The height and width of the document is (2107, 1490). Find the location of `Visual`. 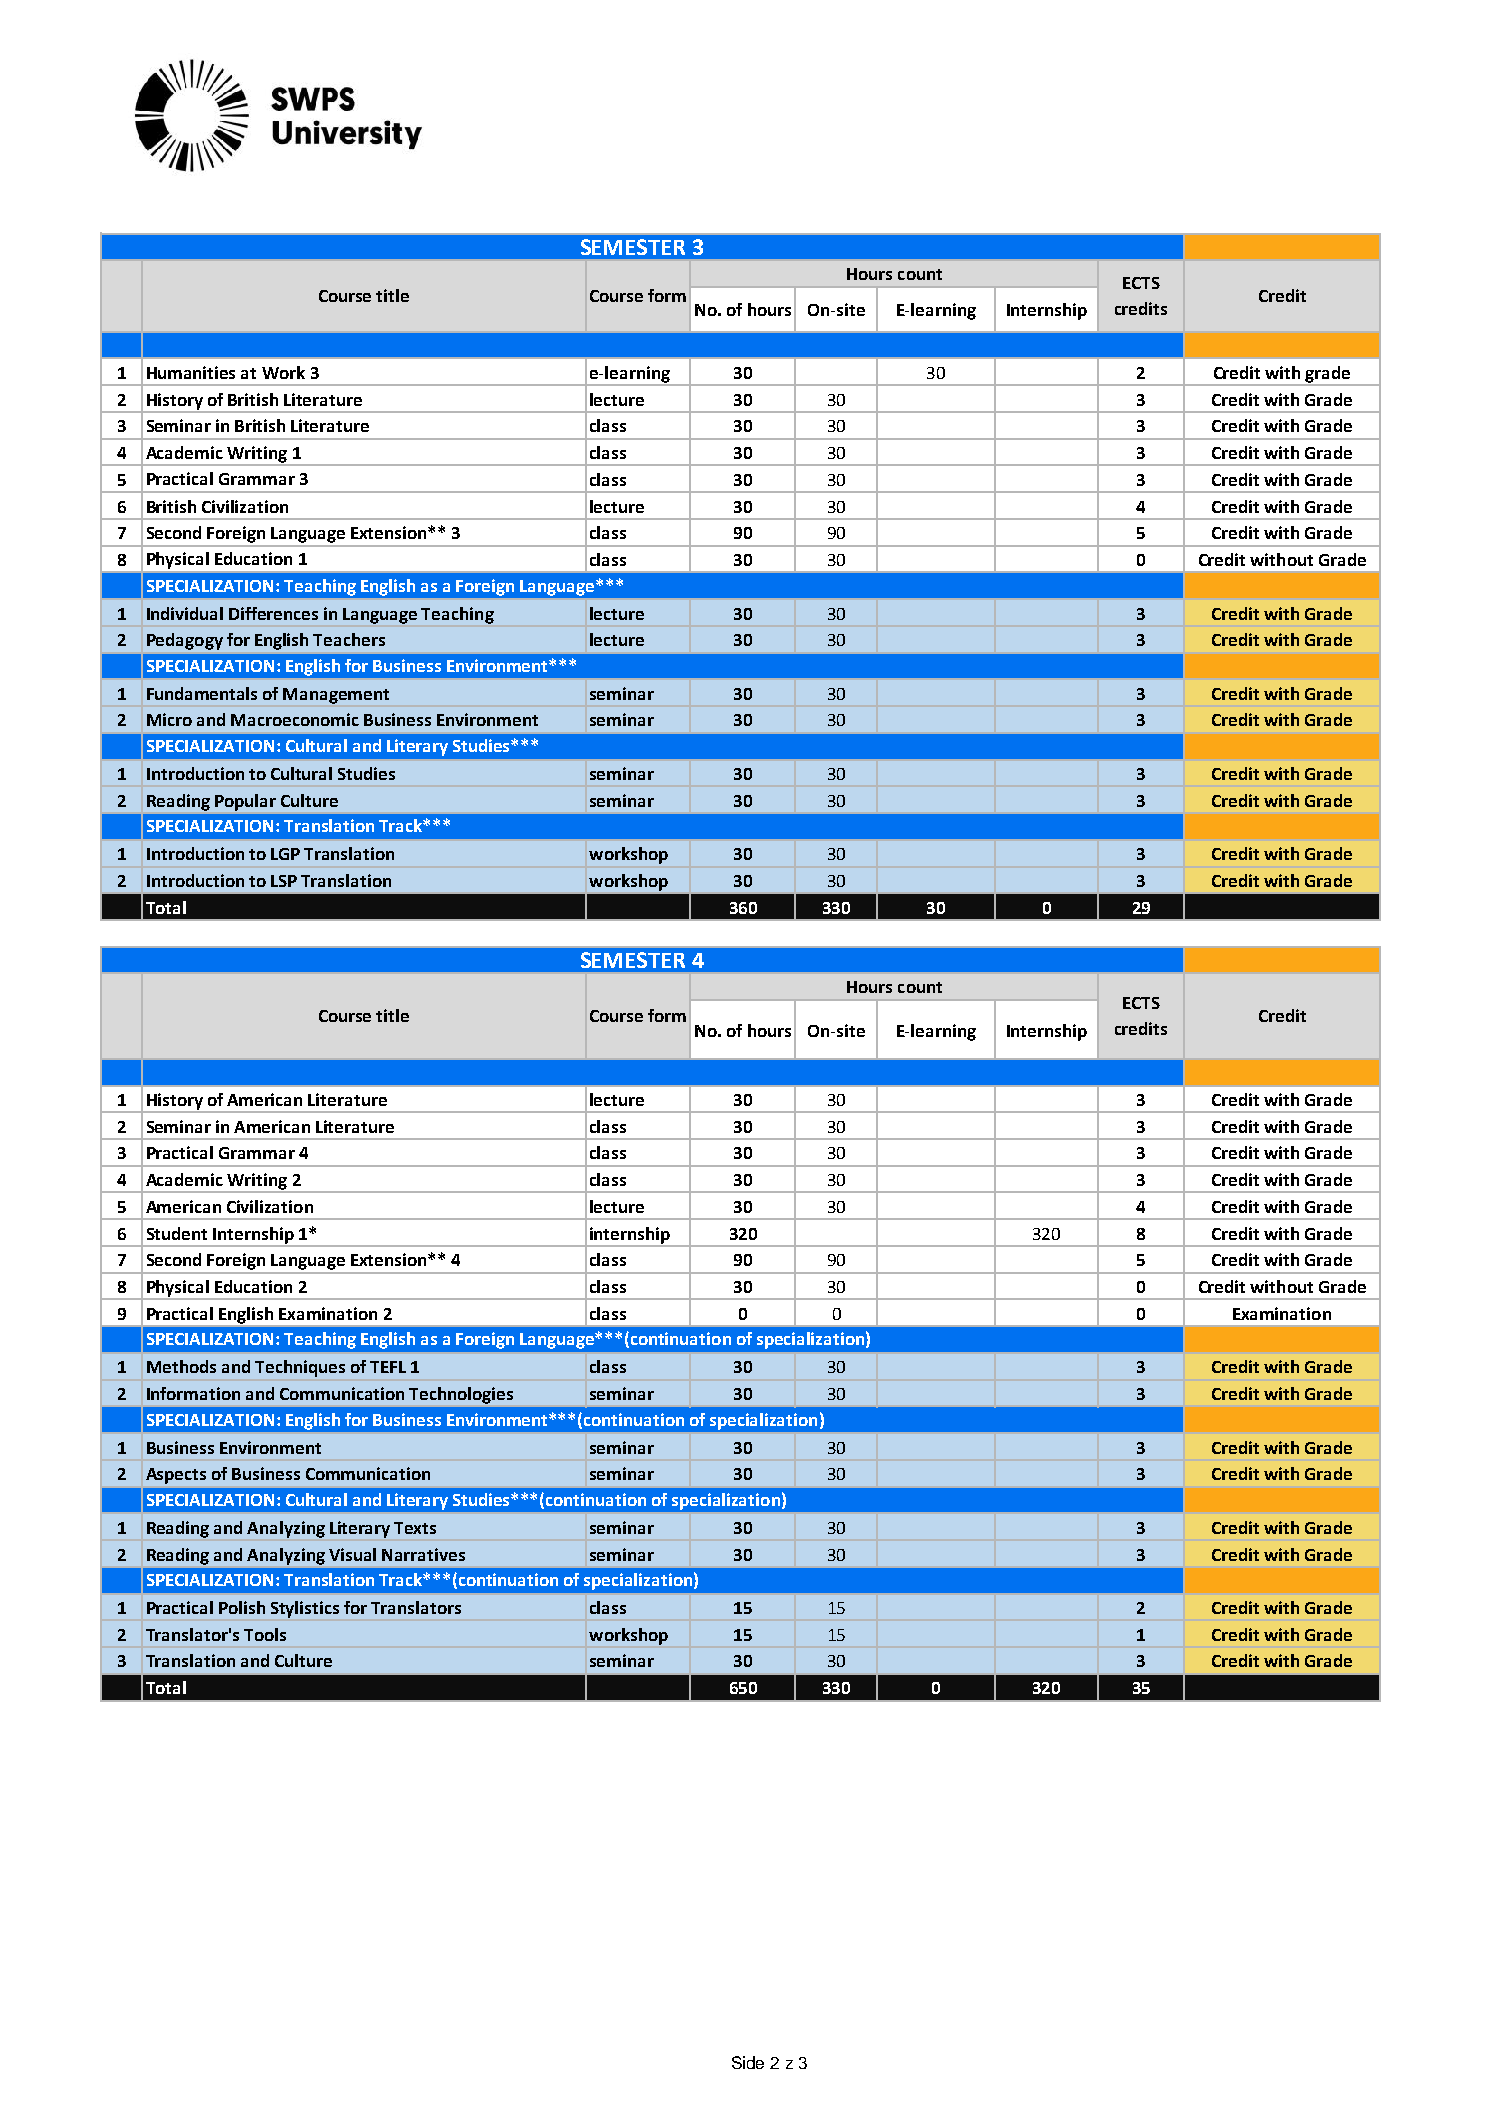

Visual is located at coordinates (352, 1554).
